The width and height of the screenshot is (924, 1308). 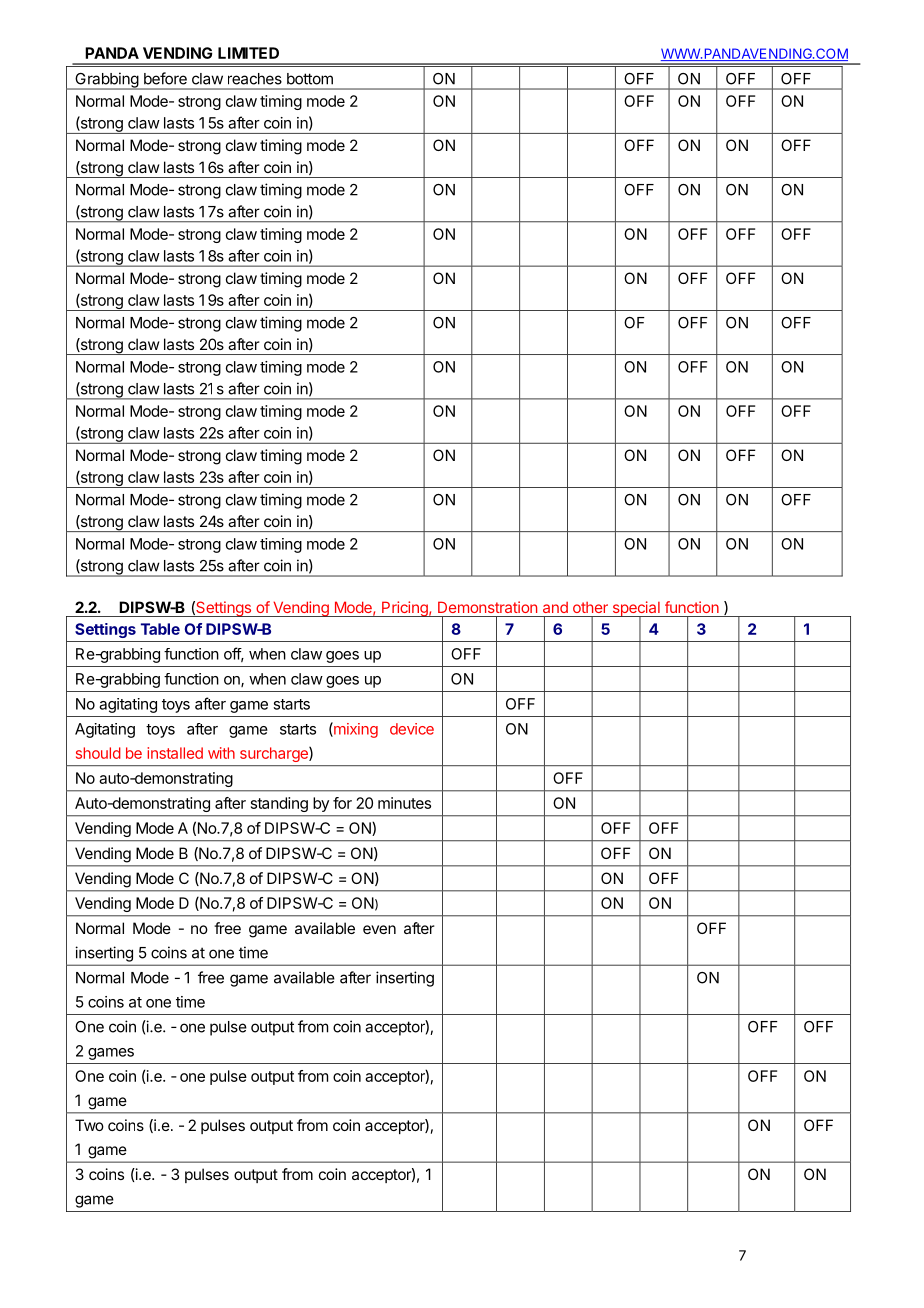 What do you see at coordinates (310, 79) in the screenshot?
I see `bottom` at bounding box center [310, 79].
